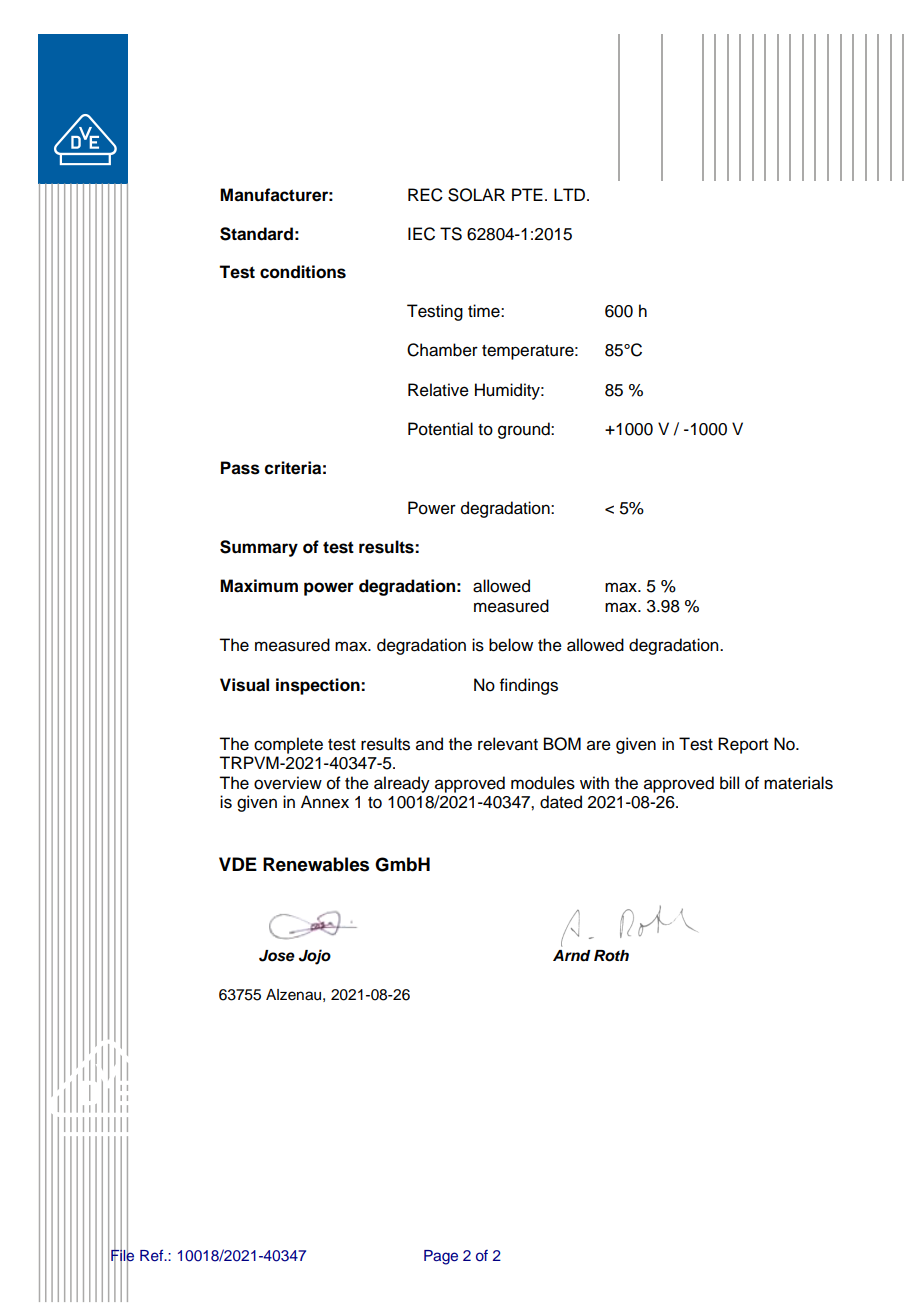 The height and width of the screenshot is (1308, 924). I want to click on Renewables, so click(316, 864).
